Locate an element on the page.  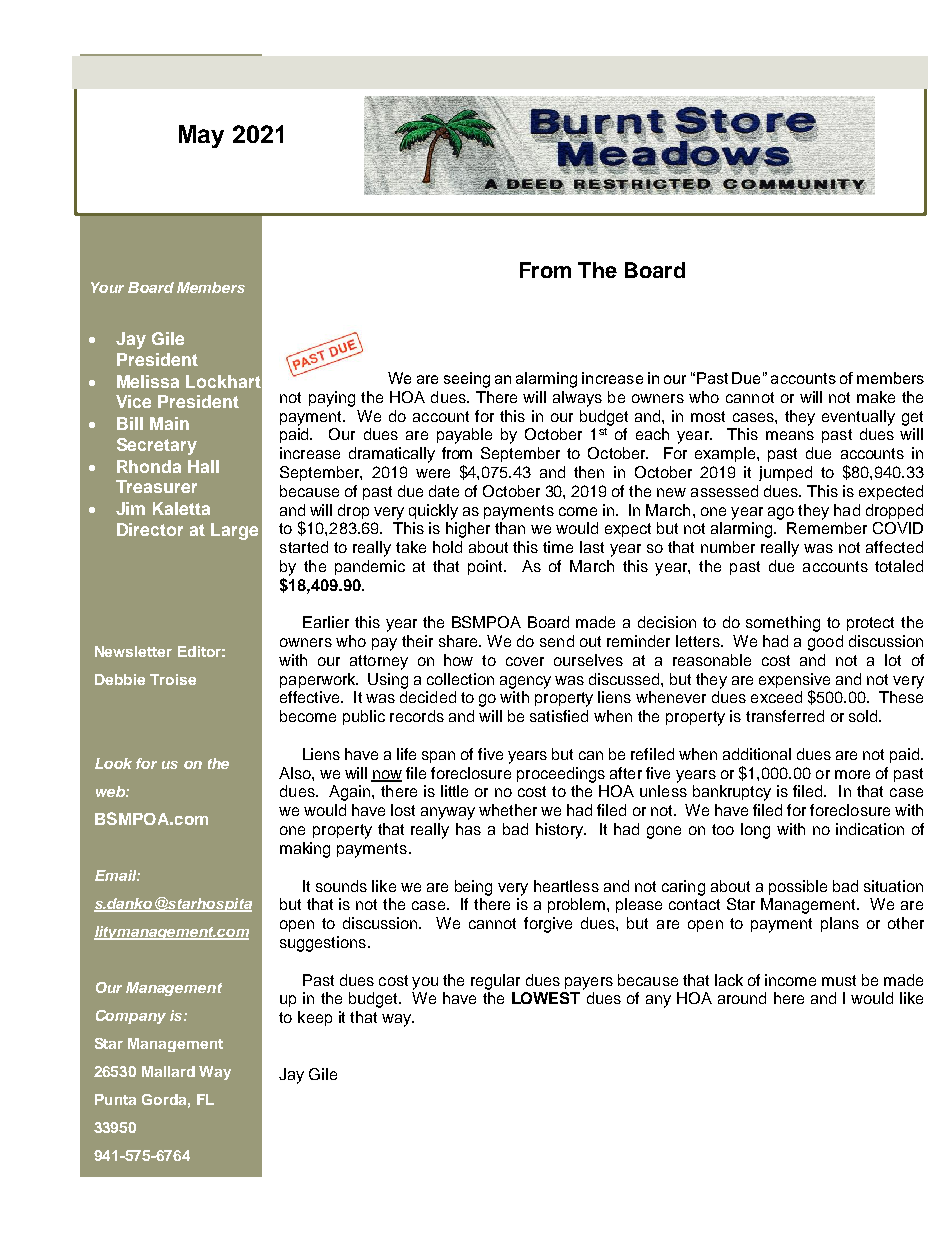
make is located at coordinates (876, 397).
